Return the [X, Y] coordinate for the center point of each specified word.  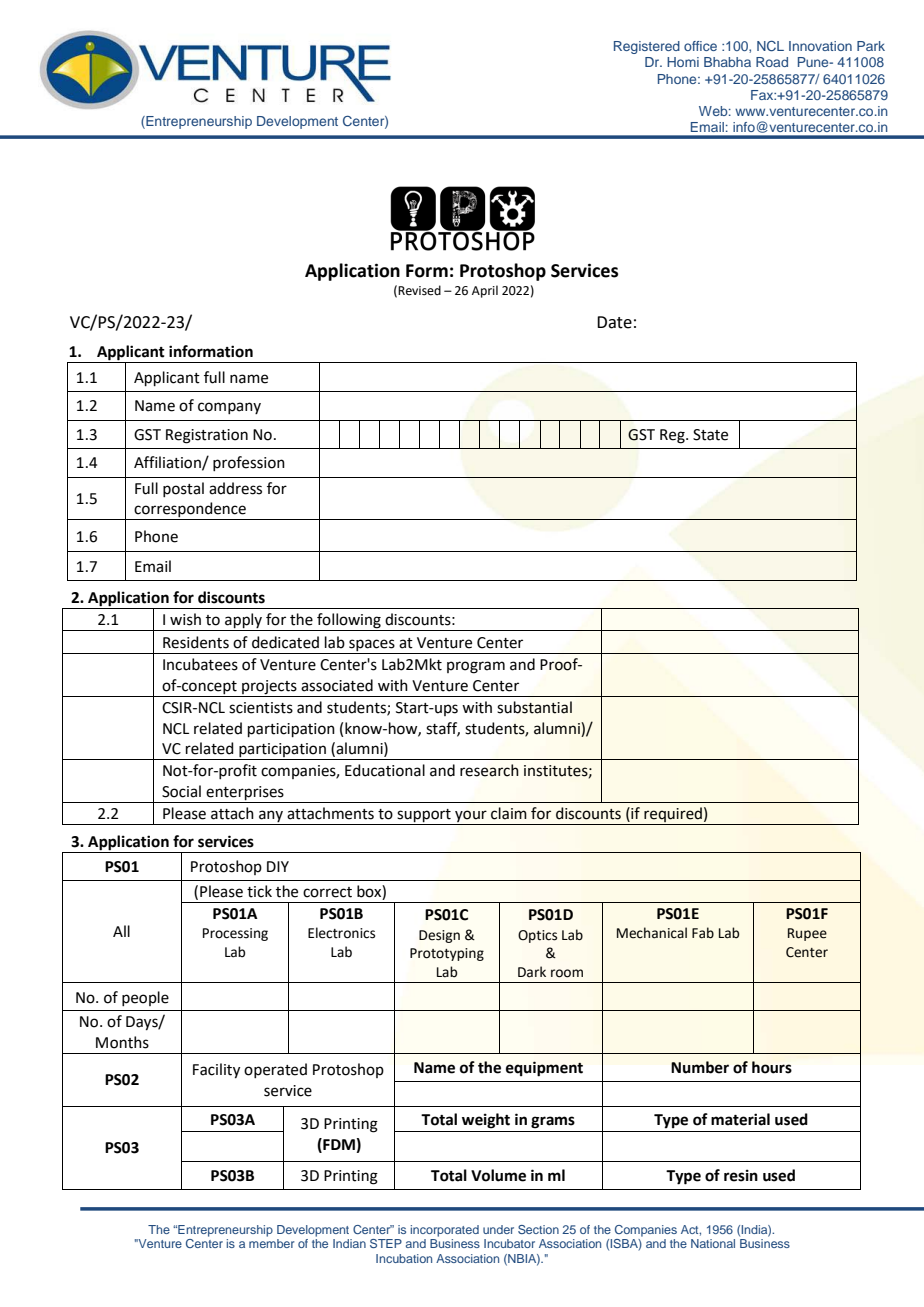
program [476, 667]
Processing [235, 934]
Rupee [807, 934]
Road [772, 62]
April [485, 291]
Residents [196, 642]
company [229, 408]
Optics [537, 936]
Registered [647, 47]
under [498, 1229]
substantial [534, 707]
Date [614, 322]
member [272, 1243]
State [710, 435]
